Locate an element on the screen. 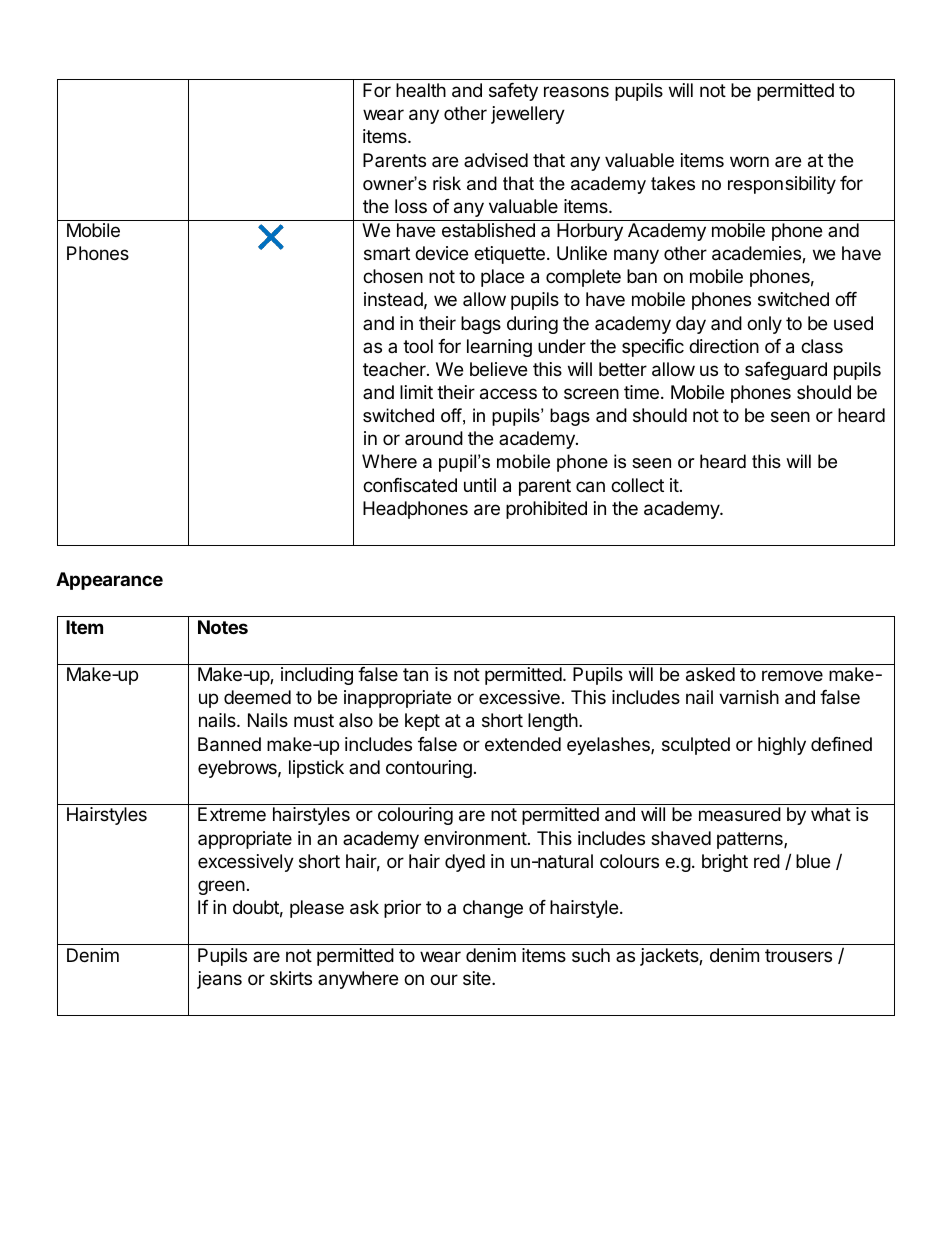  health is located at coordinates (421, 90).
